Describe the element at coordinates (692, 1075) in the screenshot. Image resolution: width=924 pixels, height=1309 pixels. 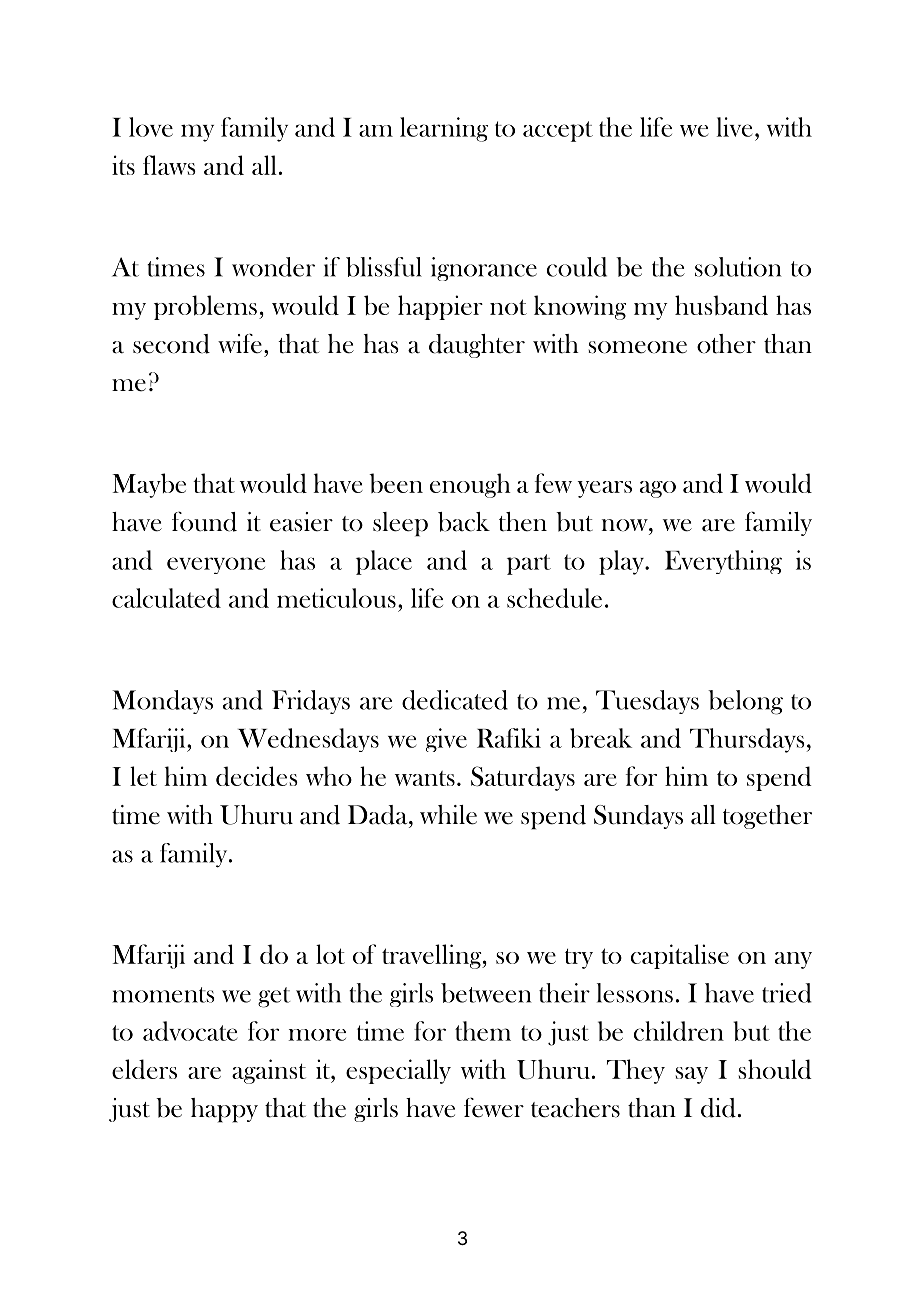
I see `say` at that location.
